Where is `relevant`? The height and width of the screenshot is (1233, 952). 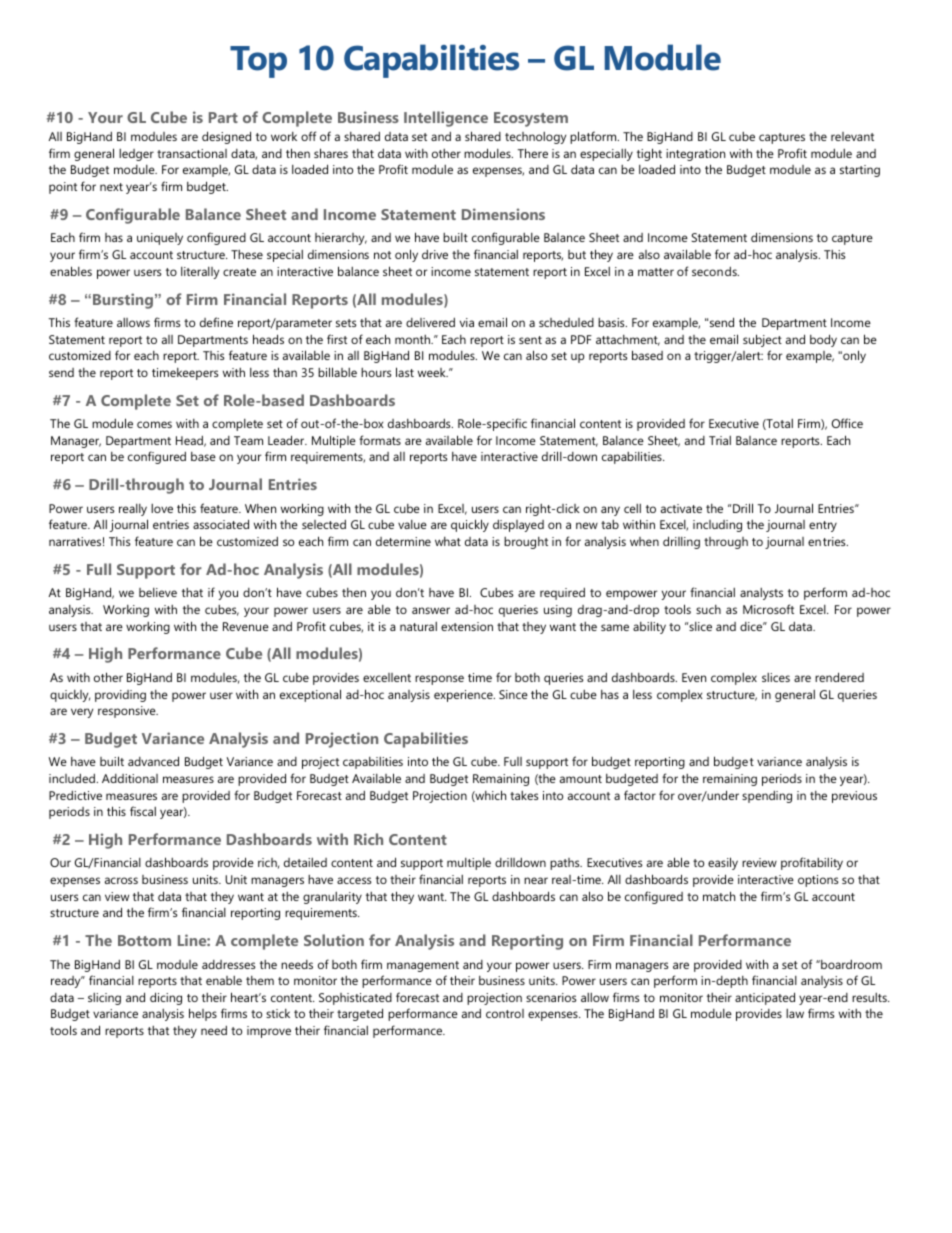
relevant is located at coordinates (852, 136).
